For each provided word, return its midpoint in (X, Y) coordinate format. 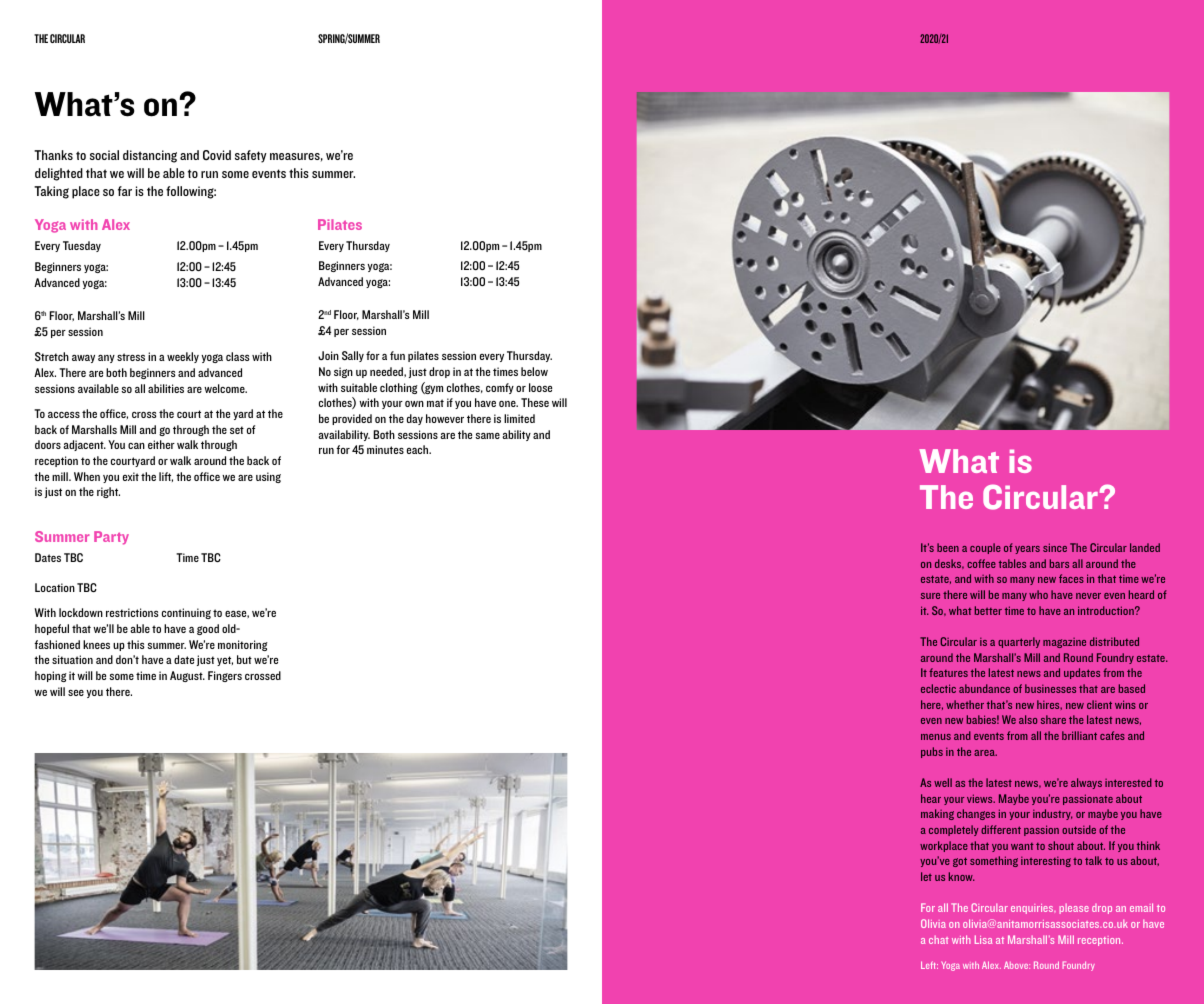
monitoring (243, 645)
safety (251, 156)
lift (166, 477)
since (1055, 547)
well (943, 782)
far (125, 191)
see (76, 693)
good (208, 629)
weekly (183, 357)
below (534, 371)
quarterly (1019, 642)
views (981, 798)
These (535, 402)
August (187, 676)
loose (540, 387)
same (487, 436)
